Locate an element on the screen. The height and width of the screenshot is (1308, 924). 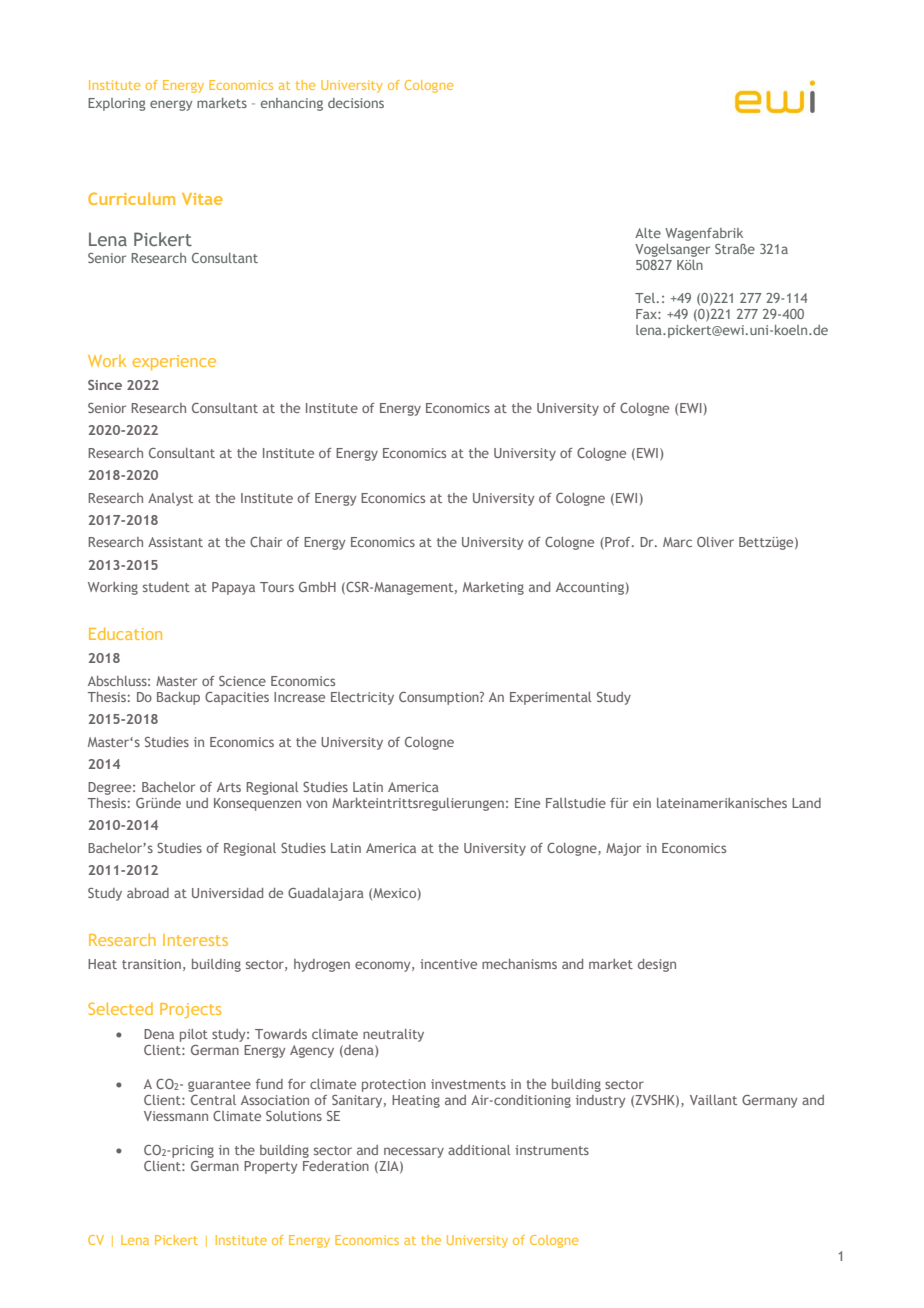
additional is located at coordinates (479, 1150).
